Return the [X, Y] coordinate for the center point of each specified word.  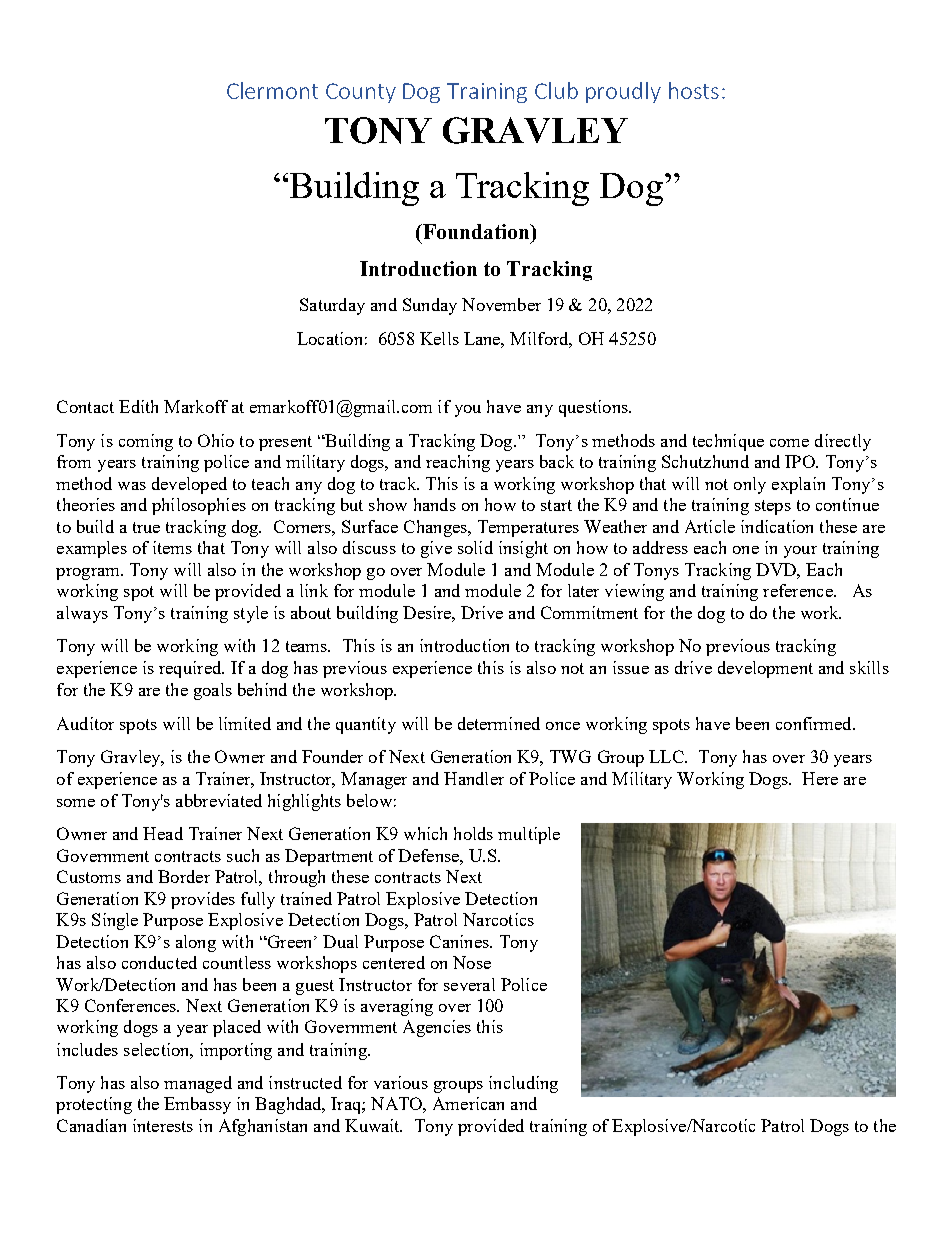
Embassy [197, 1105]
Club [556, 90]
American [468, 1103]
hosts [694, 90]
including [523, 1084]
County [361, 93]
